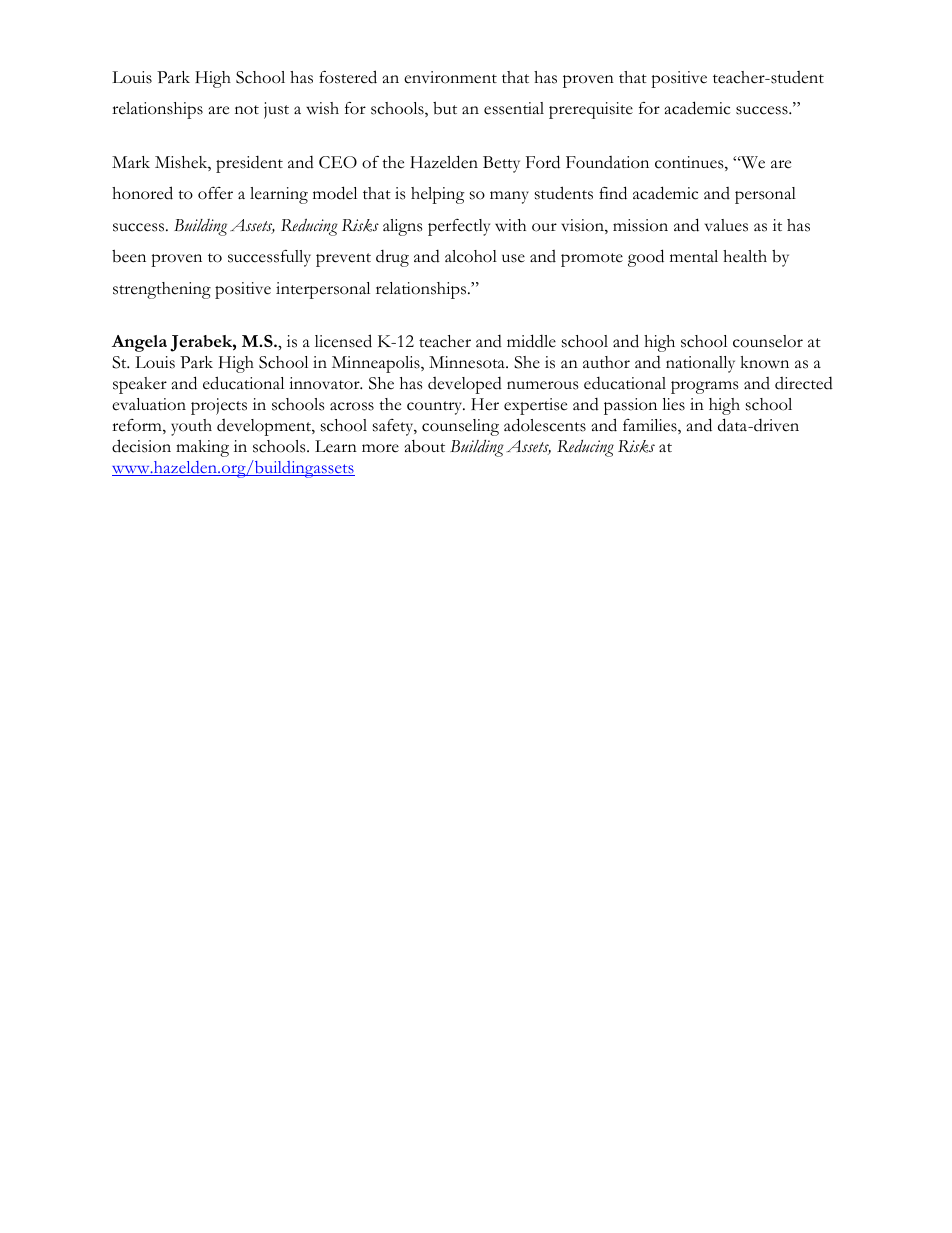 The width and height of the screenshot is (952, 1233). What do you see at coordinates (450, 77) in the screenshot?
I see `environment` at bounding box center [450, 77].
